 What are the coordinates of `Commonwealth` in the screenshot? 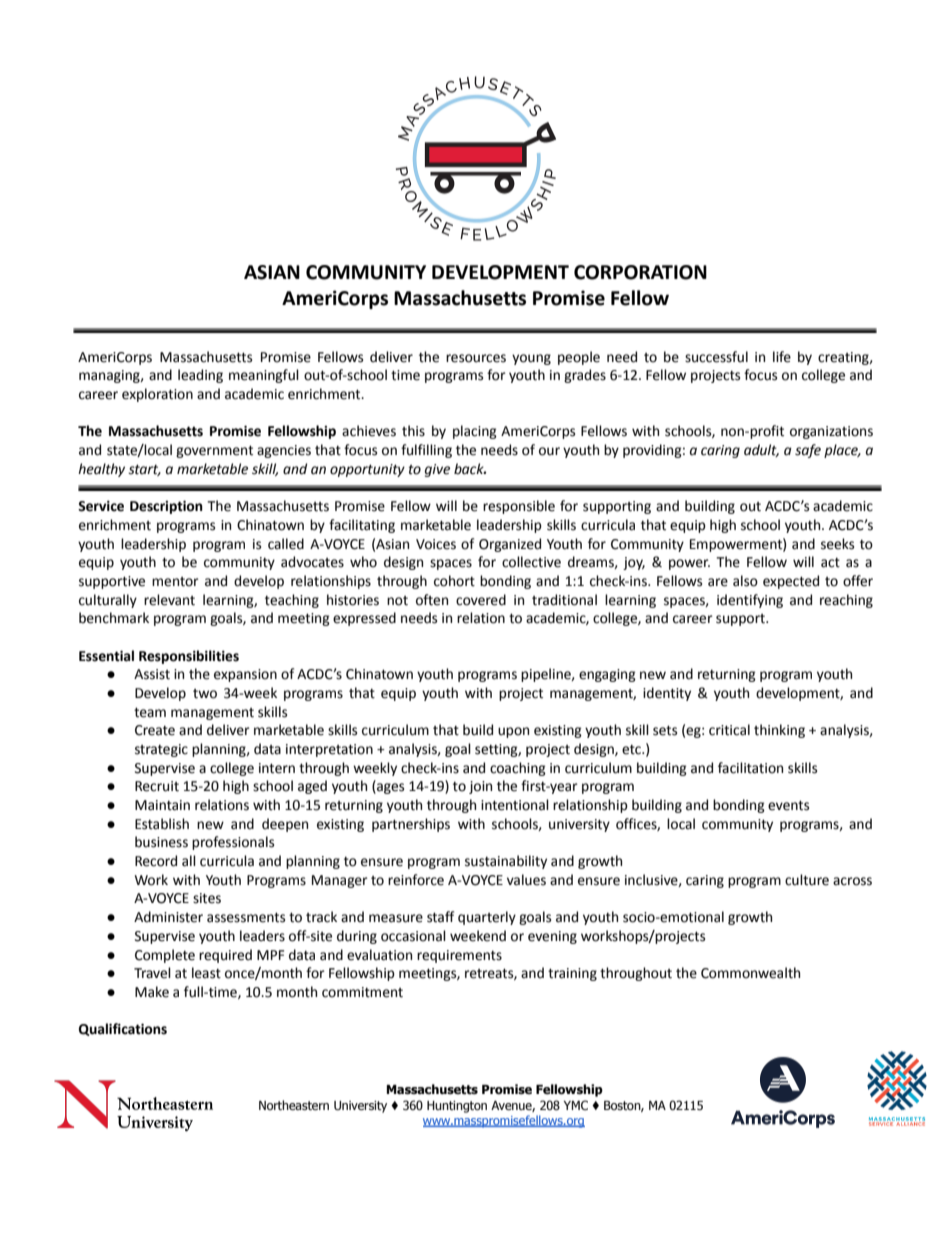 It's located at (750, 973).
